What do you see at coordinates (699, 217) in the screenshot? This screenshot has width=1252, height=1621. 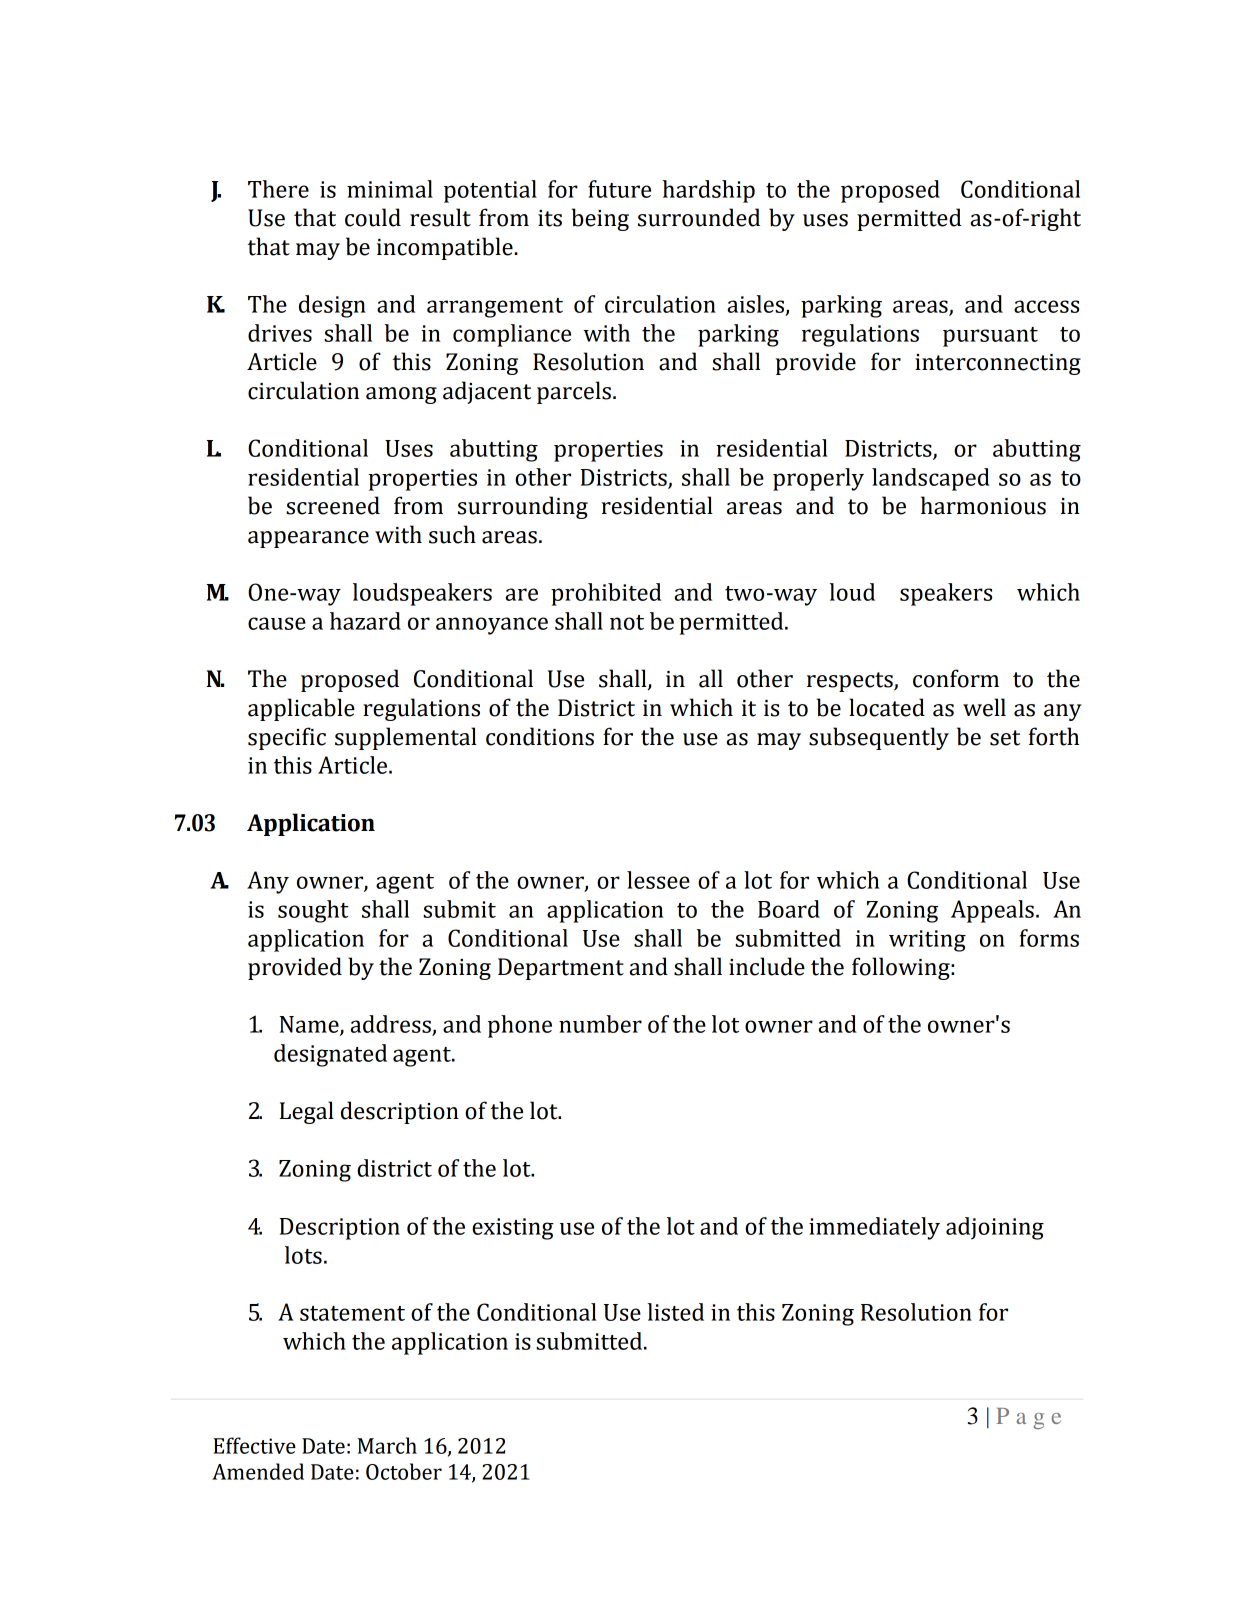 I see `surrounded` at bounding box center [699, 217].
